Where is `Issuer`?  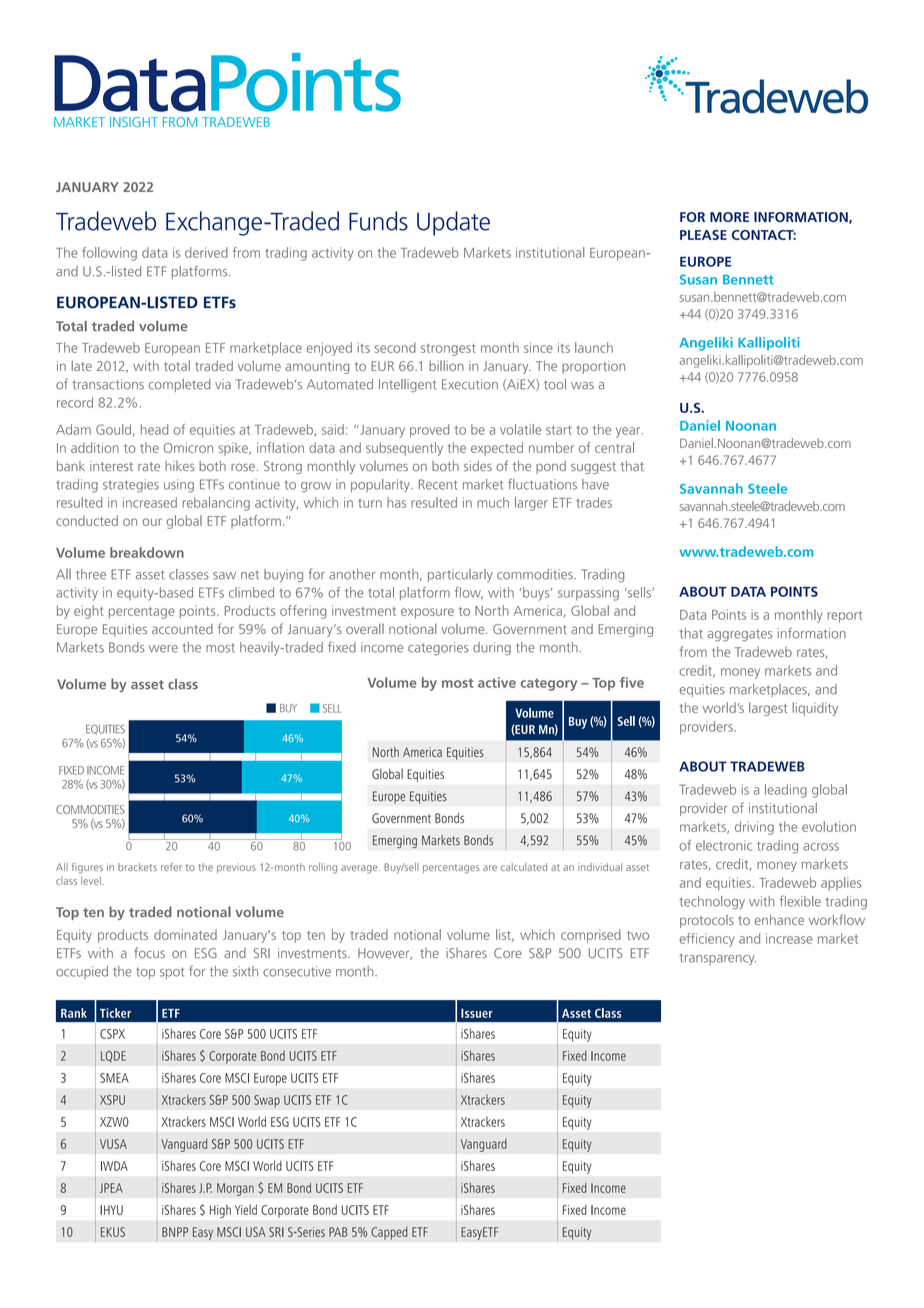
Issuer is located at coordinates (477, 1013).
